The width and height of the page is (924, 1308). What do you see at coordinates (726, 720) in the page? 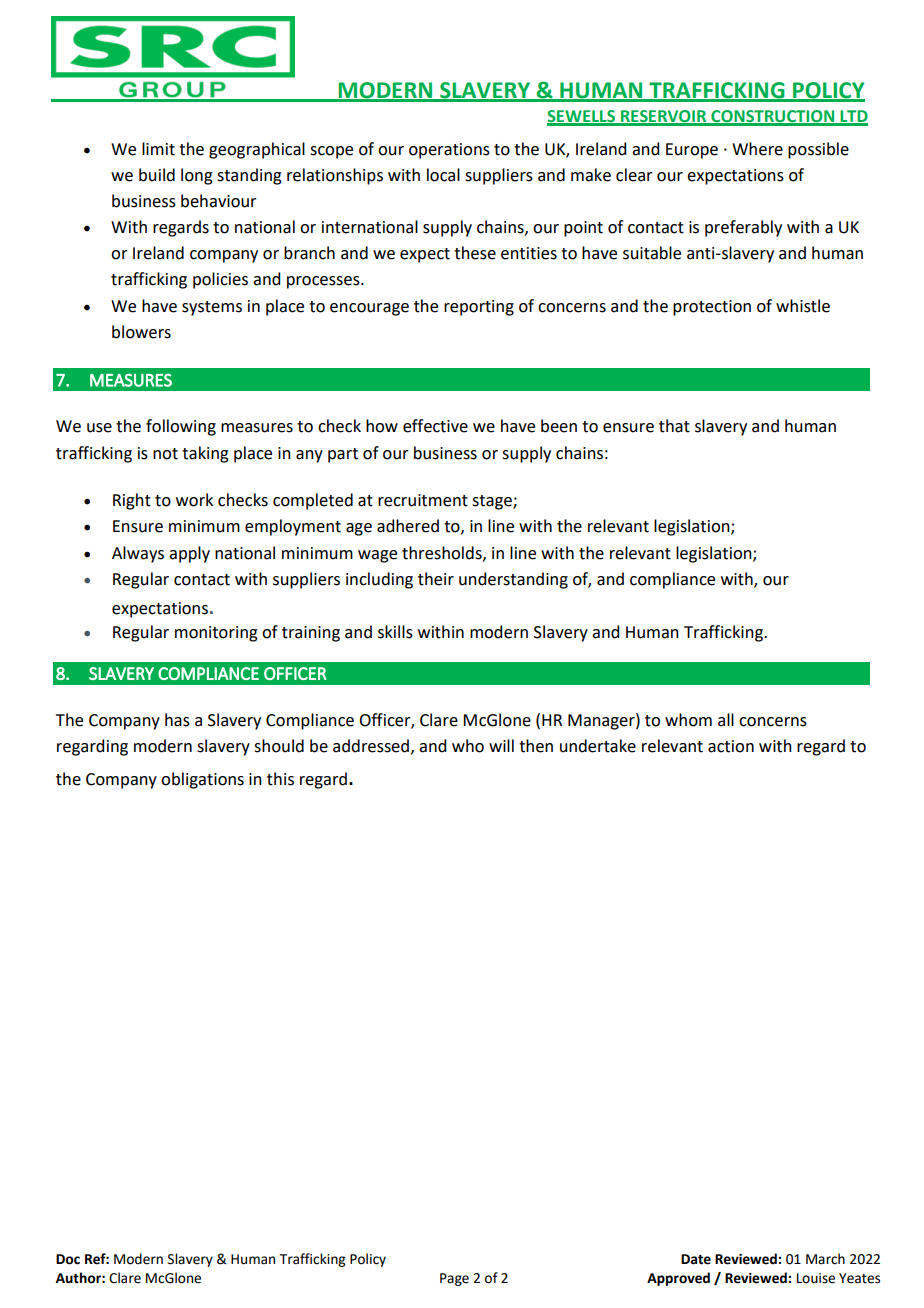
I see `all` at bounding box center [726, 720].
